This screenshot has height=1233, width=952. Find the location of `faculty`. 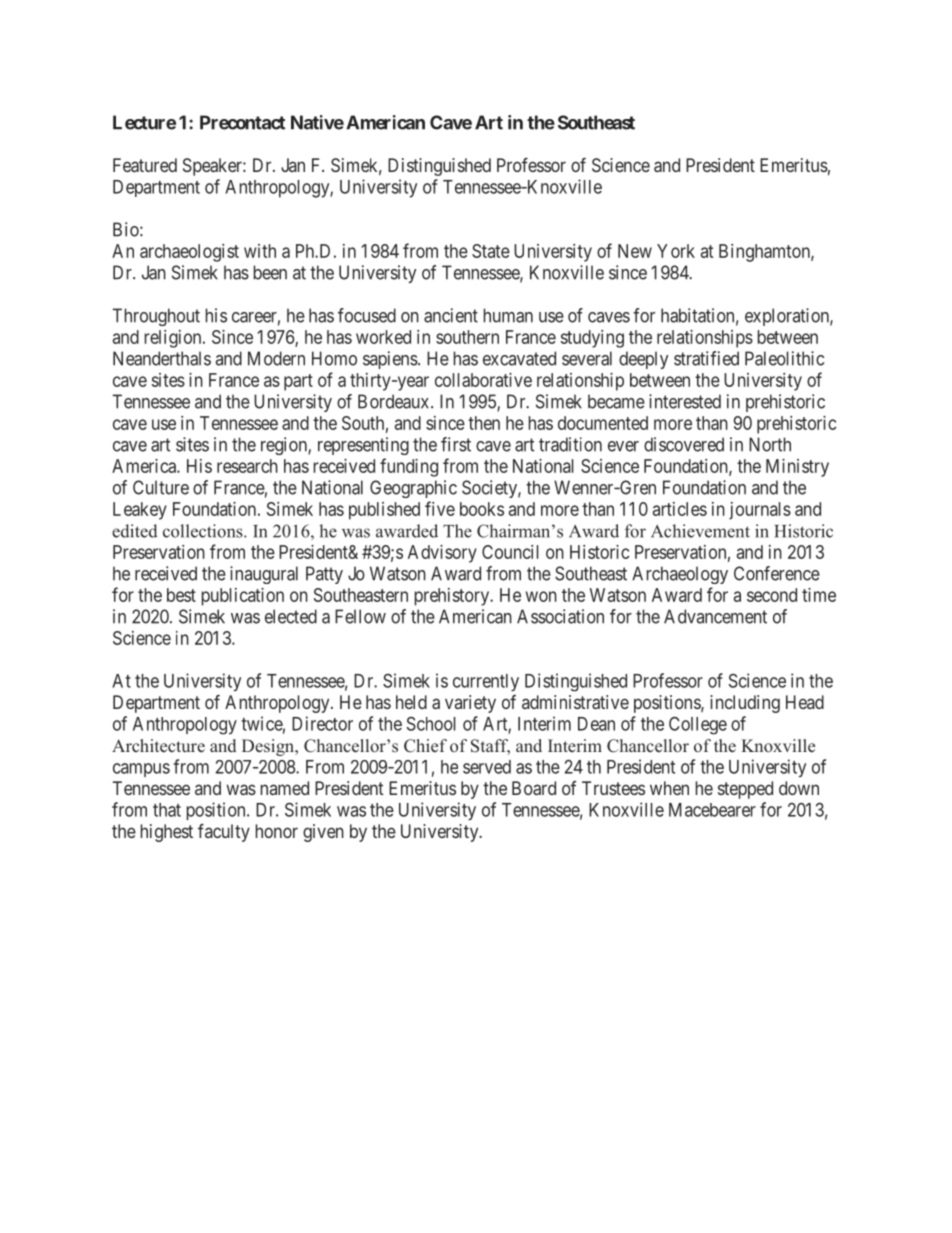

faculty is located at coordinates (224, 833).
